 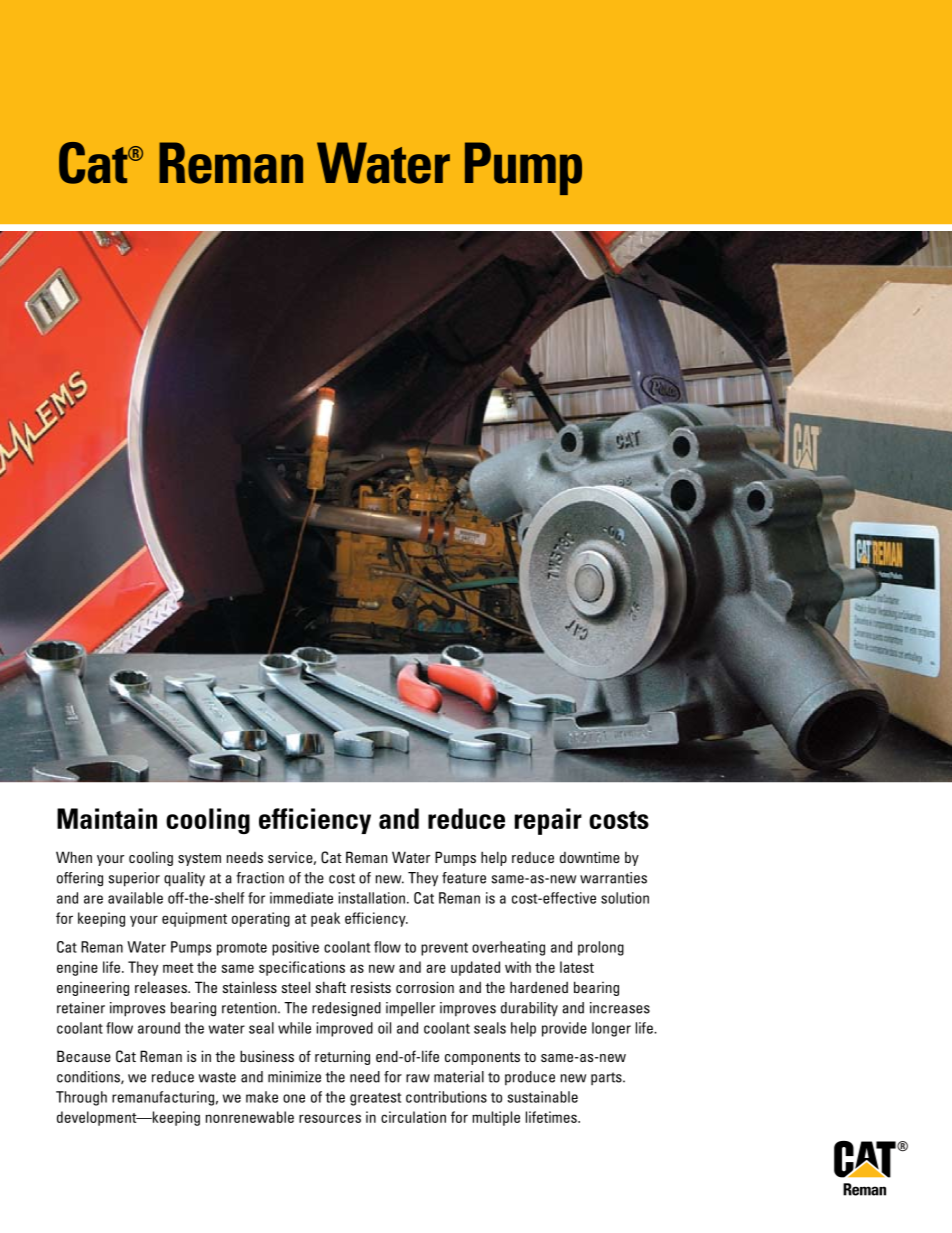 What do you see at coordinates (564, 1029) in the image?
I see `provide` at bounding box center [564, 1029].
